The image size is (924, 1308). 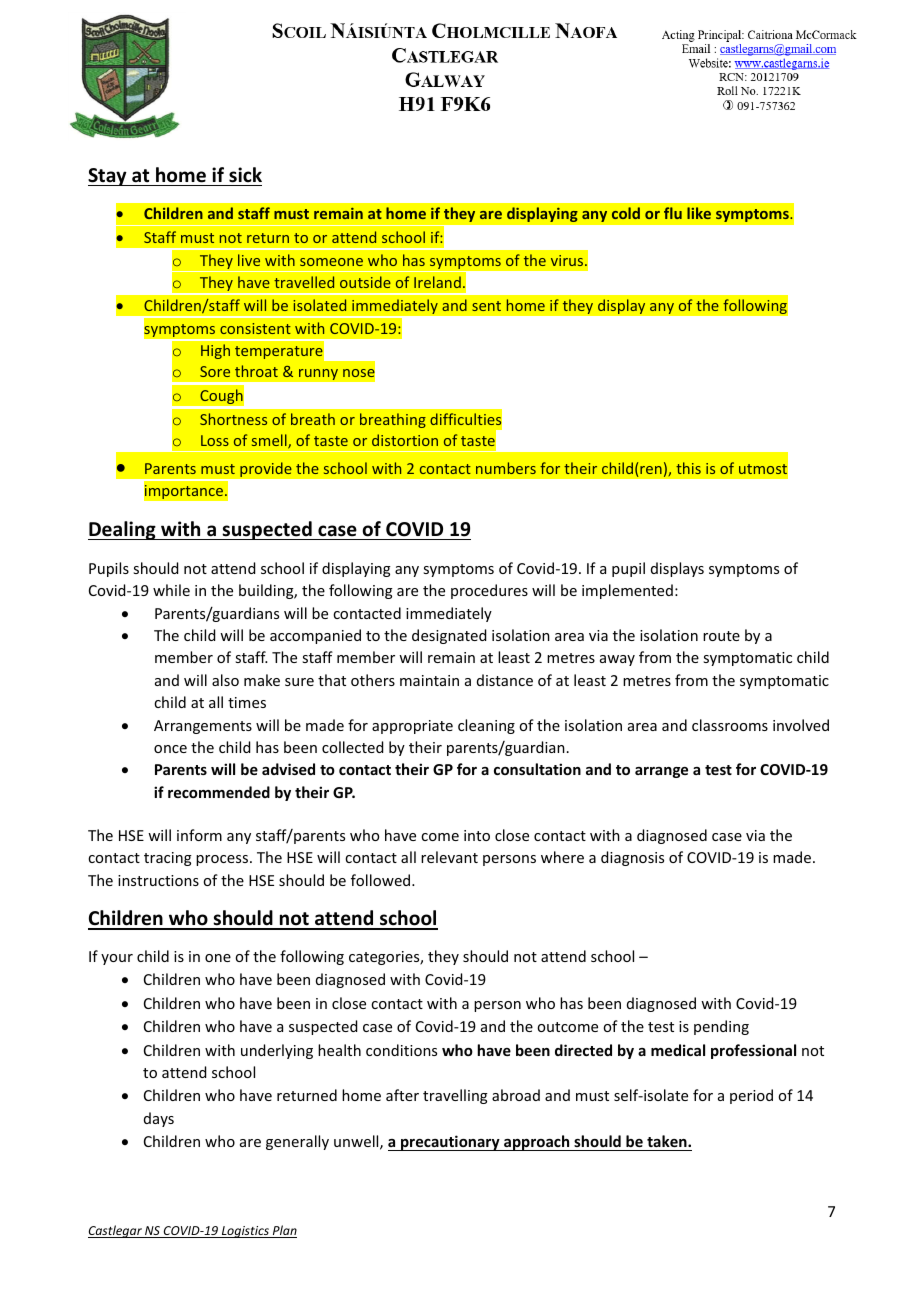 What do you see at coordinates (450, 1143) in the image?
I see `precautionary` at bounding box center [450, 1143].
